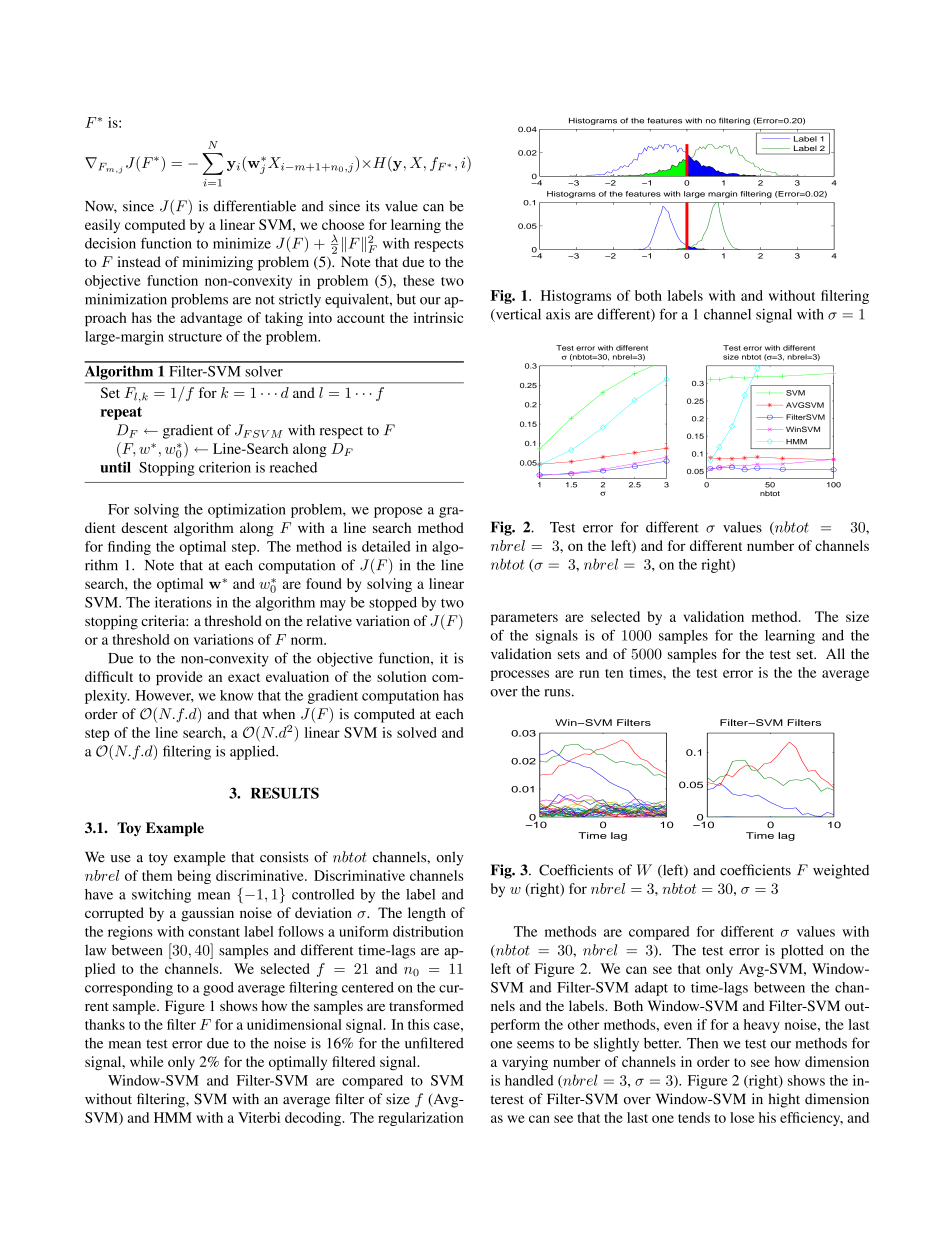 This screenshot has height=1233, width=952. Describe the element at coordinates (217, 263) in the screenshot. I see `minimizing` at that location.
